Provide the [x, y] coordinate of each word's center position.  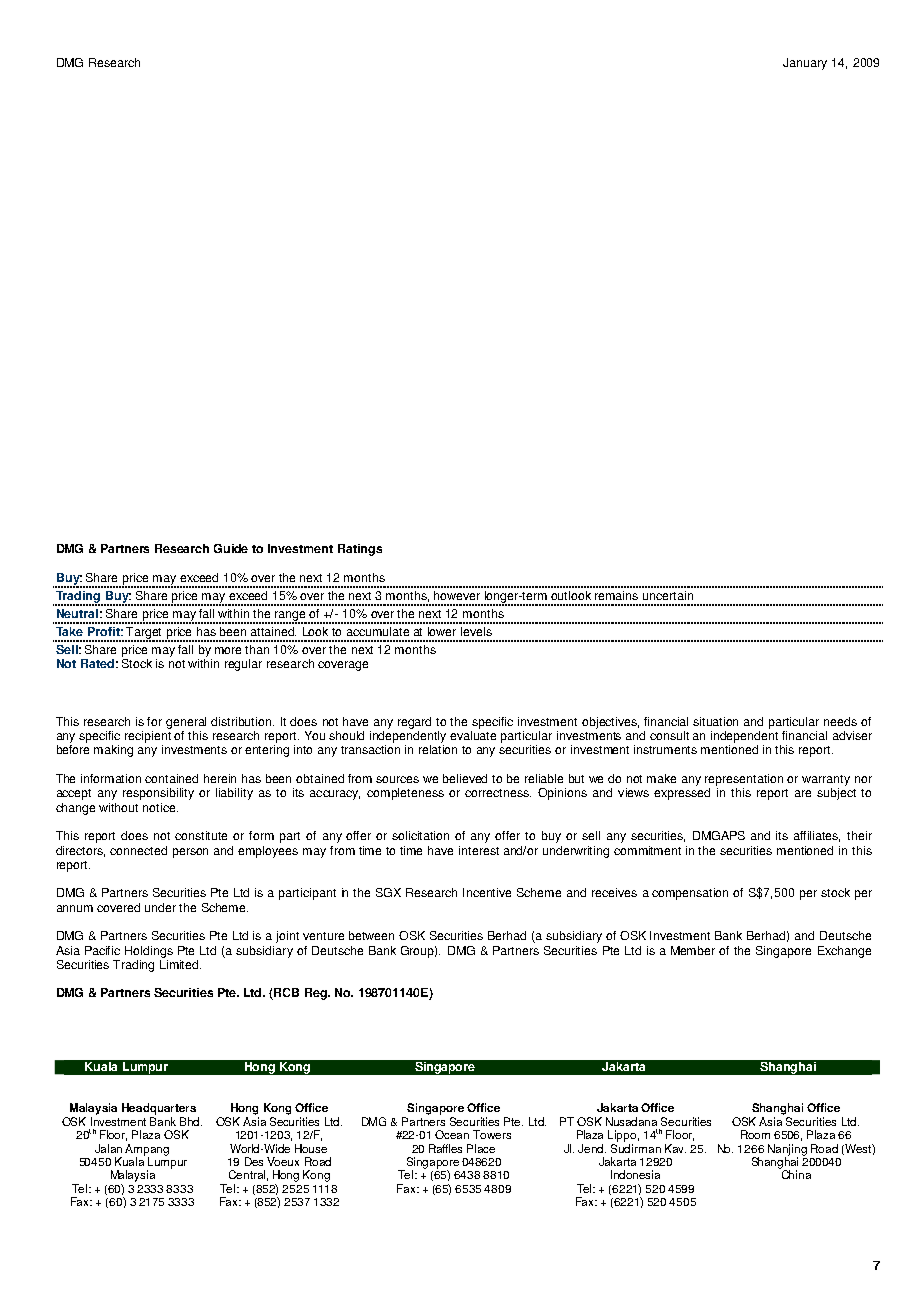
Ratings [360, 550]
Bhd [191, 1121]
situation [715, 721]
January [805, 64]
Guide [231, 548]
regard [414, 723]
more [228, 650]
